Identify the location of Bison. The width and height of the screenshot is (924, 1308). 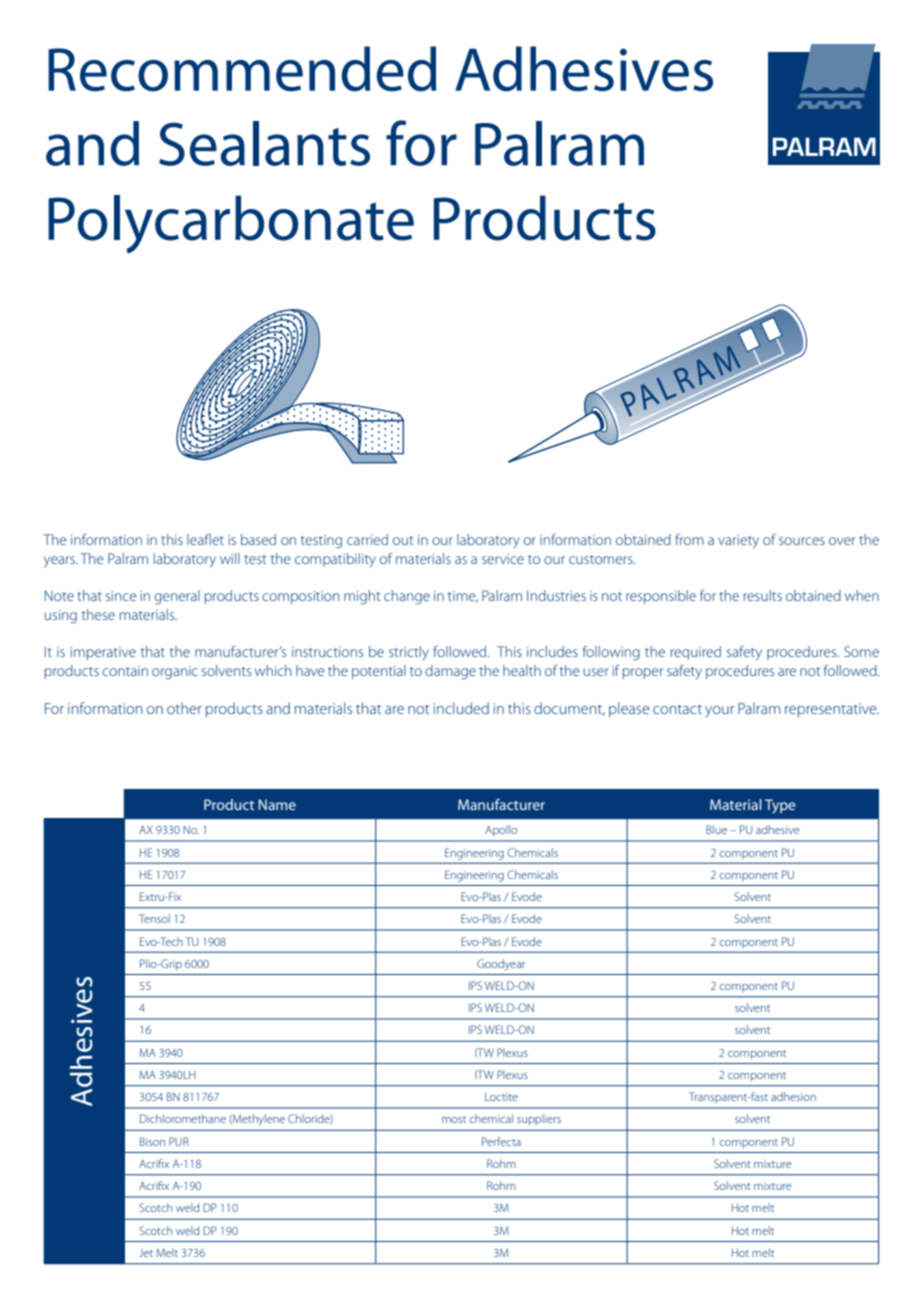
(152, 1141).
